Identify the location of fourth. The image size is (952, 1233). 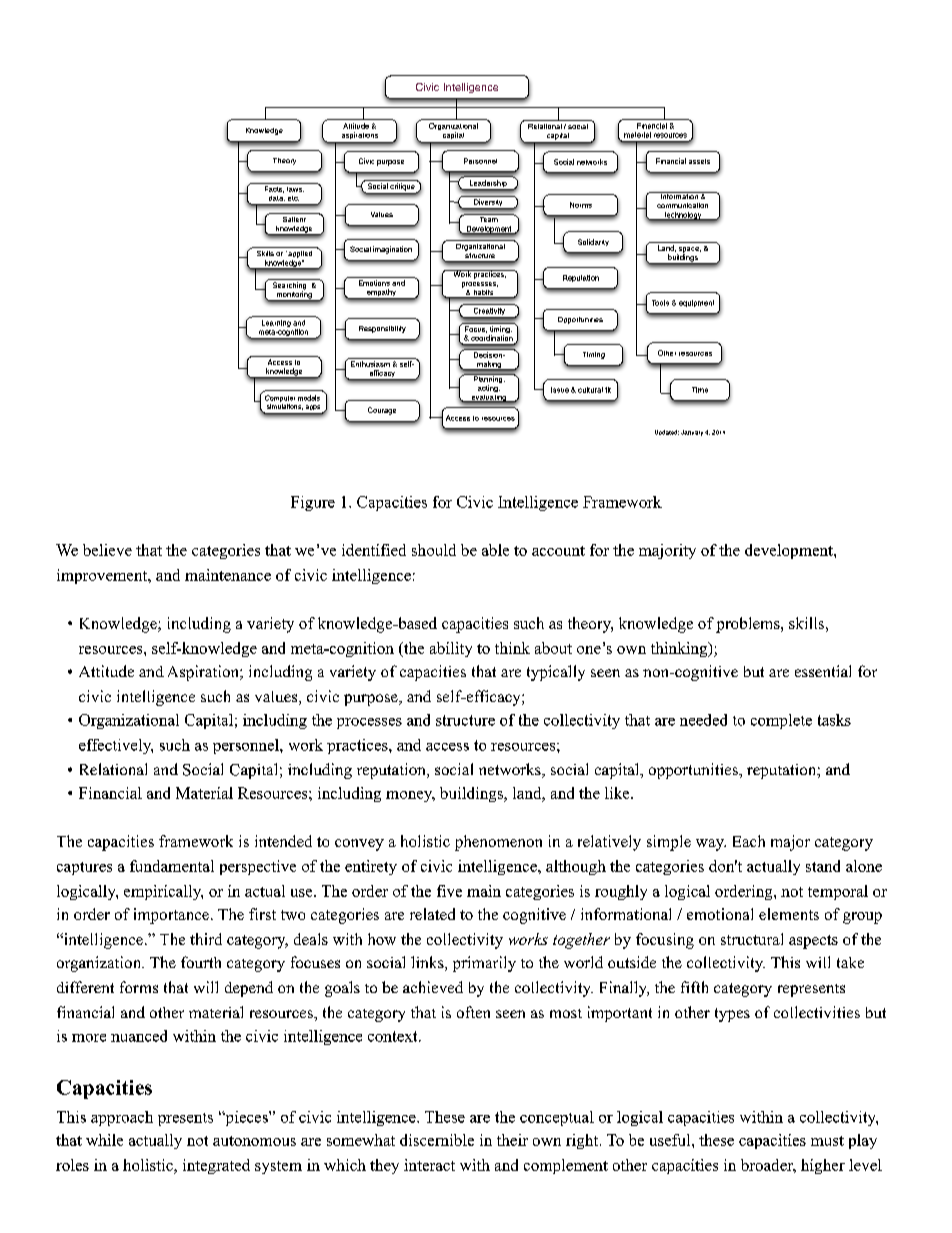
(201, 962).
